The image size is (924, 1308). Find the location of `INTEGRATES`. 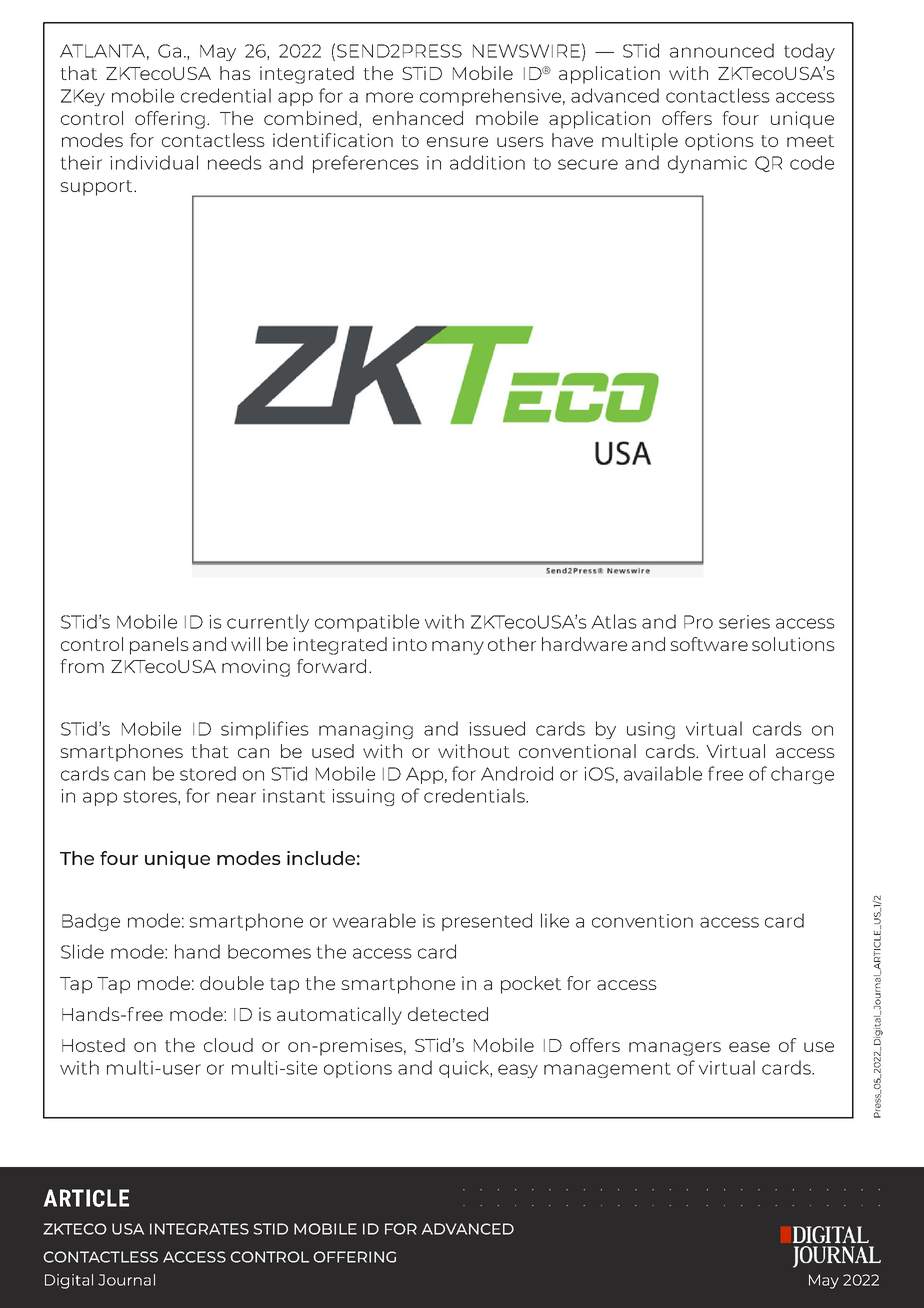

INTEGRATES is located at coordinates (199, 1229).
